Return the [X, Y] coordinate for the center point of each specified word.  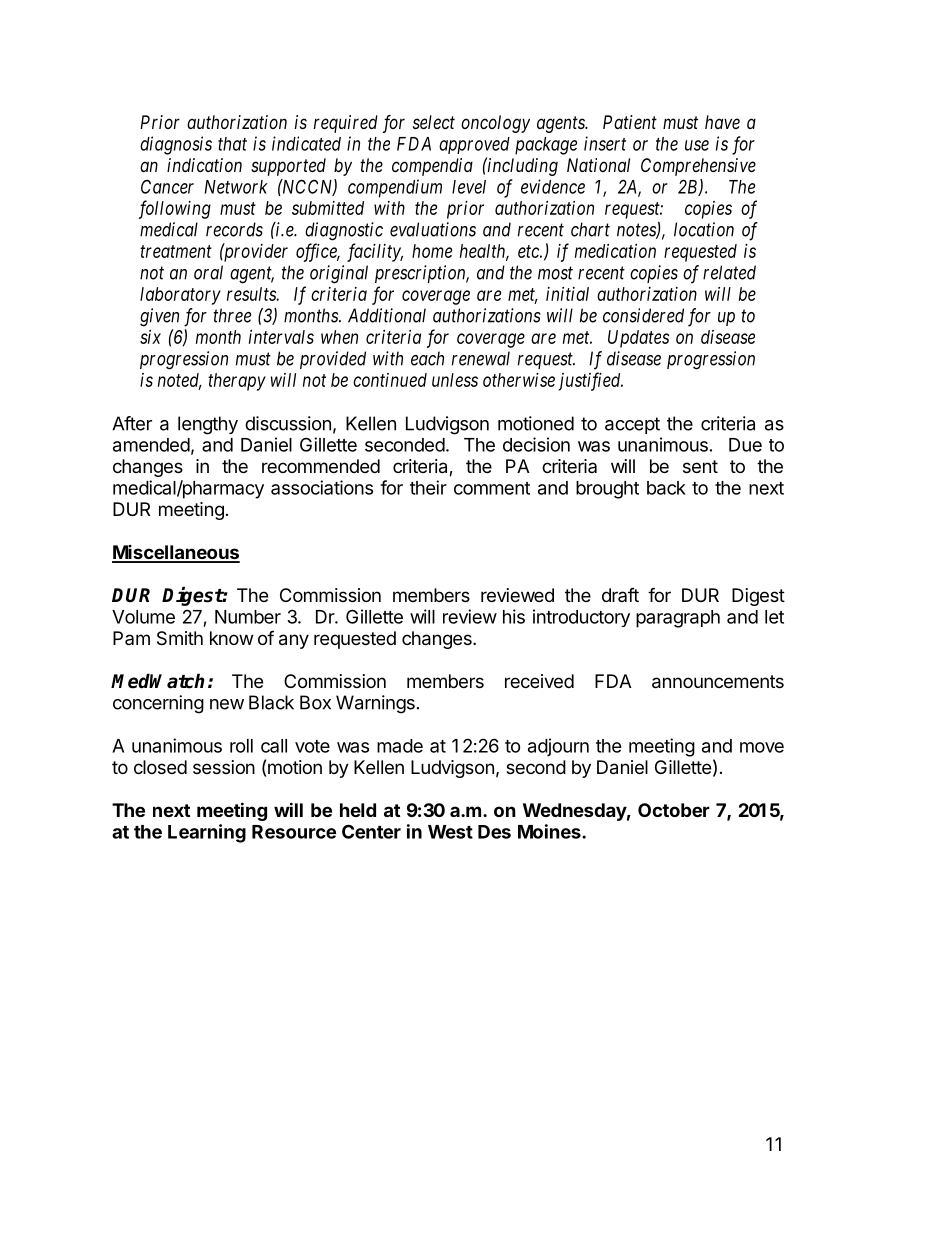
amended [151, 445]
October [674, 810]
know [231, 638]
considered [643, 315]
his [514, 616]
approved [474, 145]
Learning [207, 833]
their [428, 487]
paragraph [678, 619]
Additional [387, 315]
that [232, 144]
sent [700, 466]
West [450, 832]
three [232, 315]
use [697, 145]
